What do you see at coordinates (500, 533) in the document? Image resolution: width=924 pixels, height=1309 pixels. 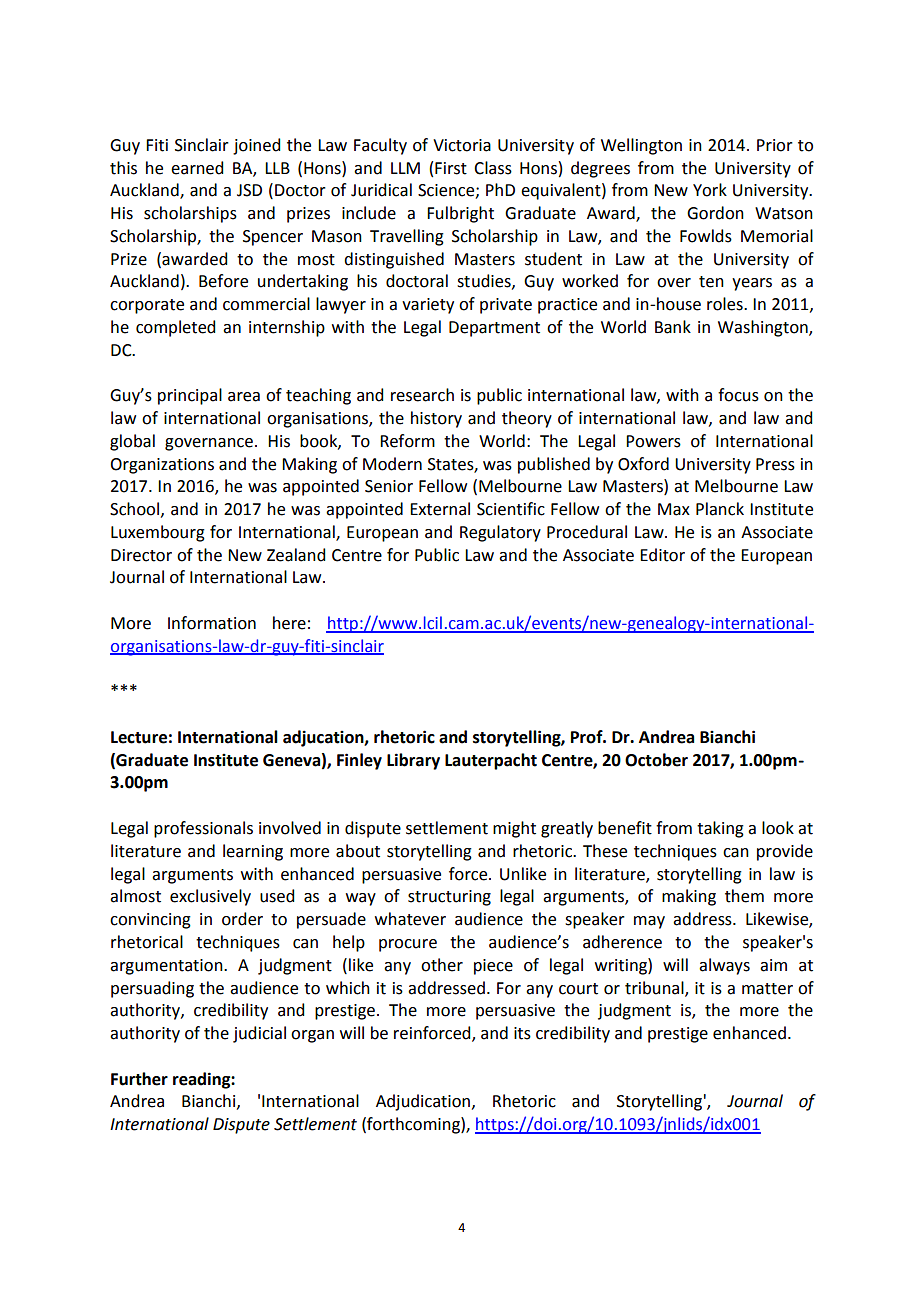 I see `Regulatory` at bounding box center [500, 533].
